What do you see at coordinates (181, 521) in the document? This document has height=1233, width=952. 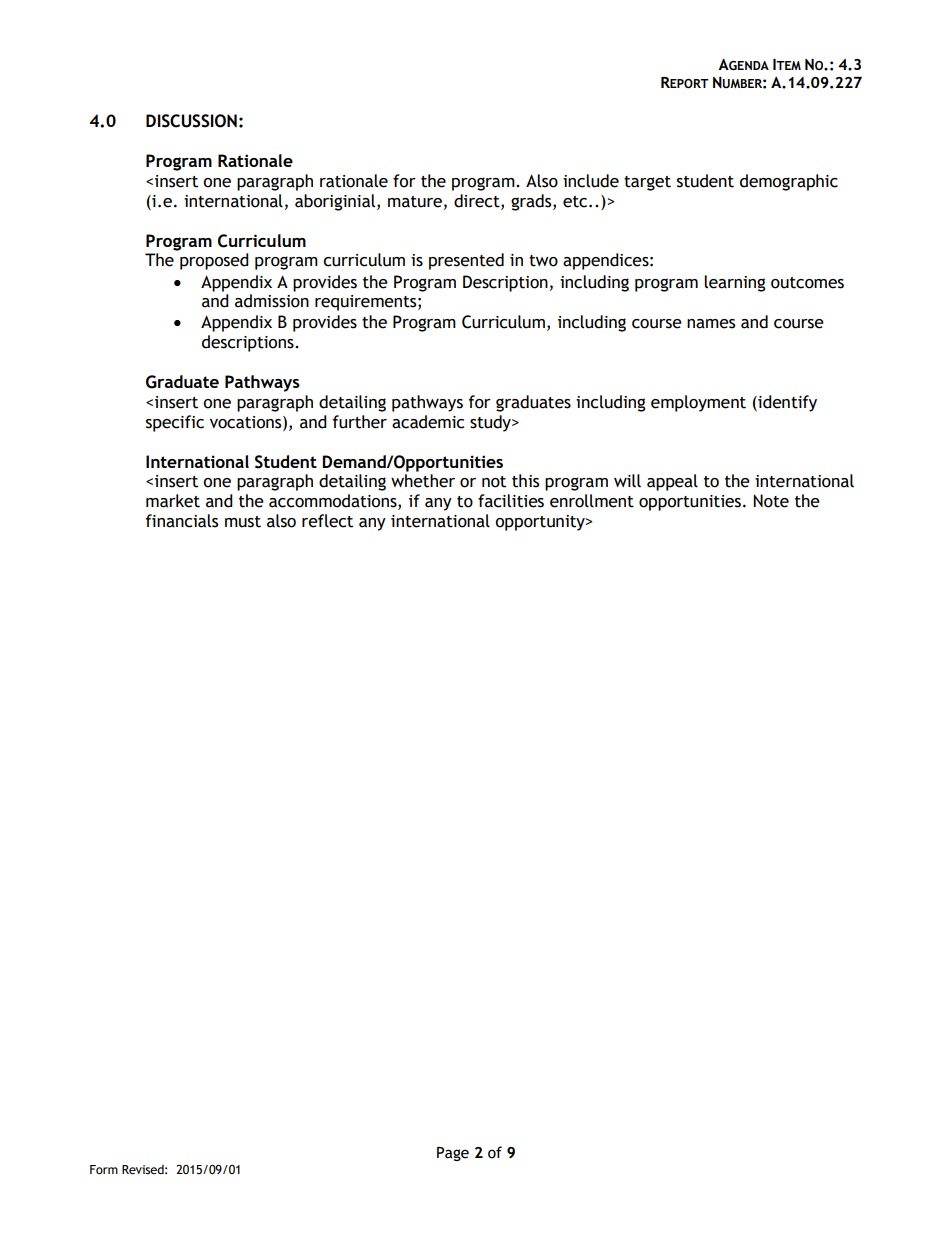 I see `financials` at bounding box center [181, 521].
